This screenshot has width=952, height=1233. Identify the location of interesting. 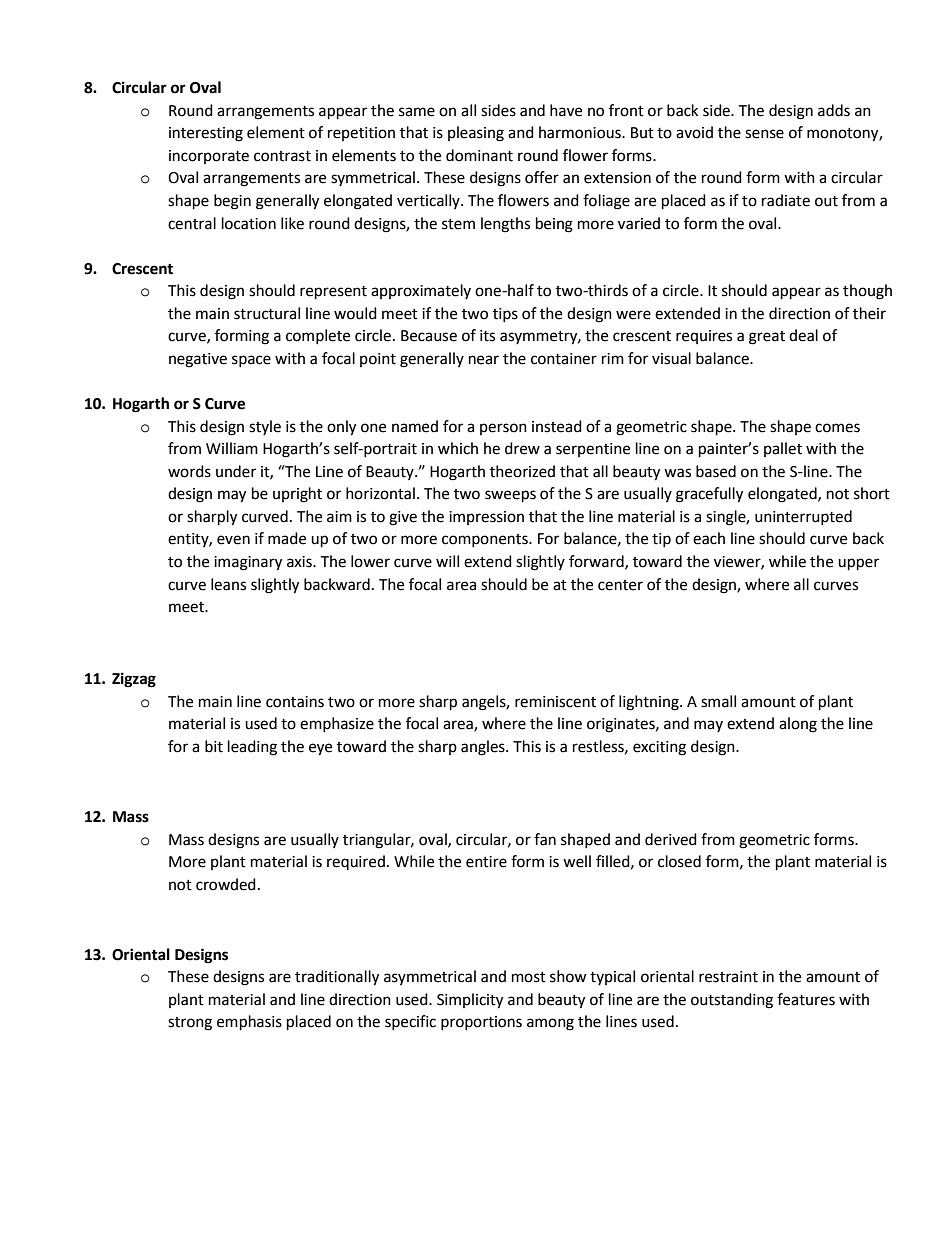
(206, 134).
